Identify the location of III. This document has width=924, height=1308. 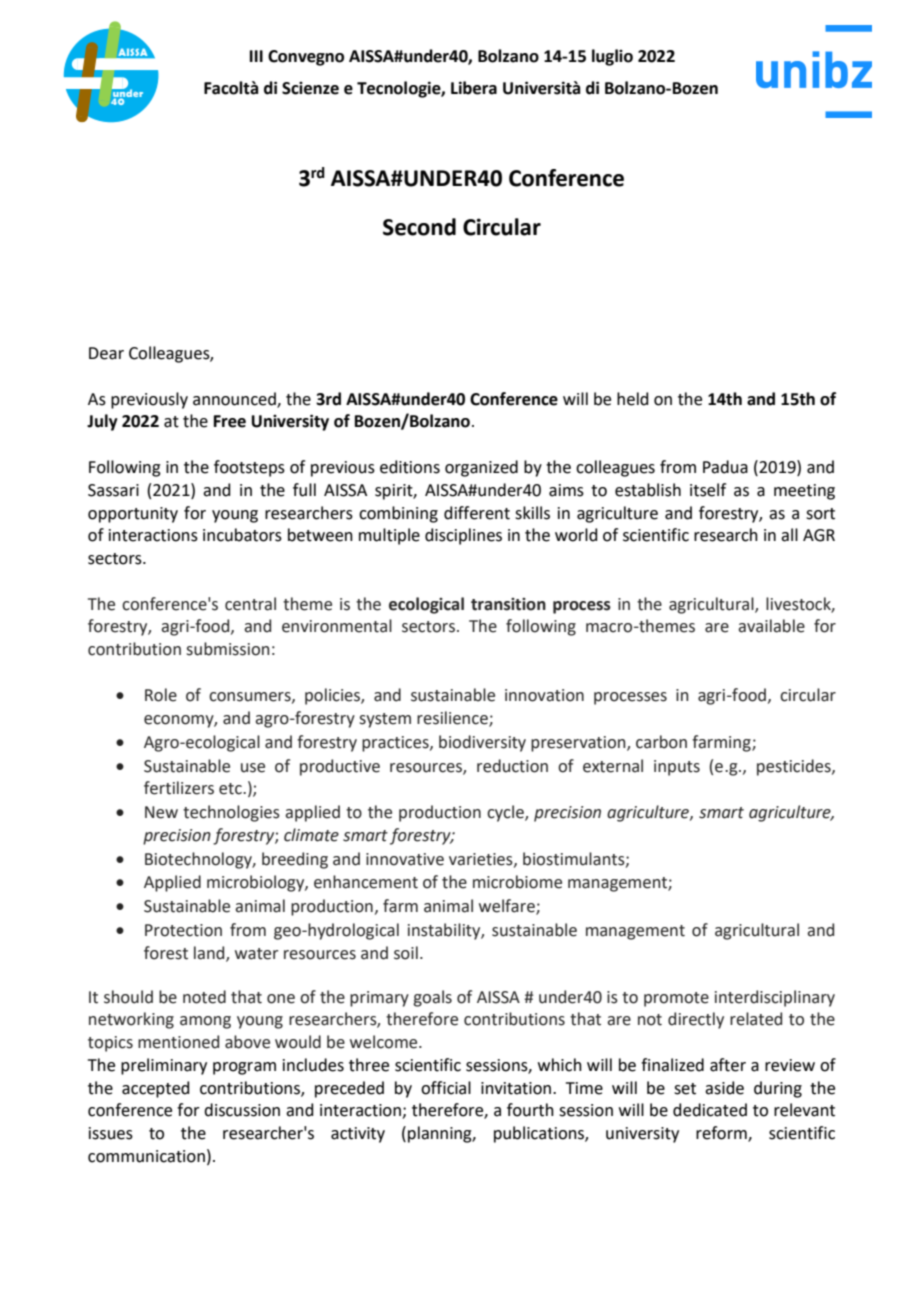
(256, 56).
